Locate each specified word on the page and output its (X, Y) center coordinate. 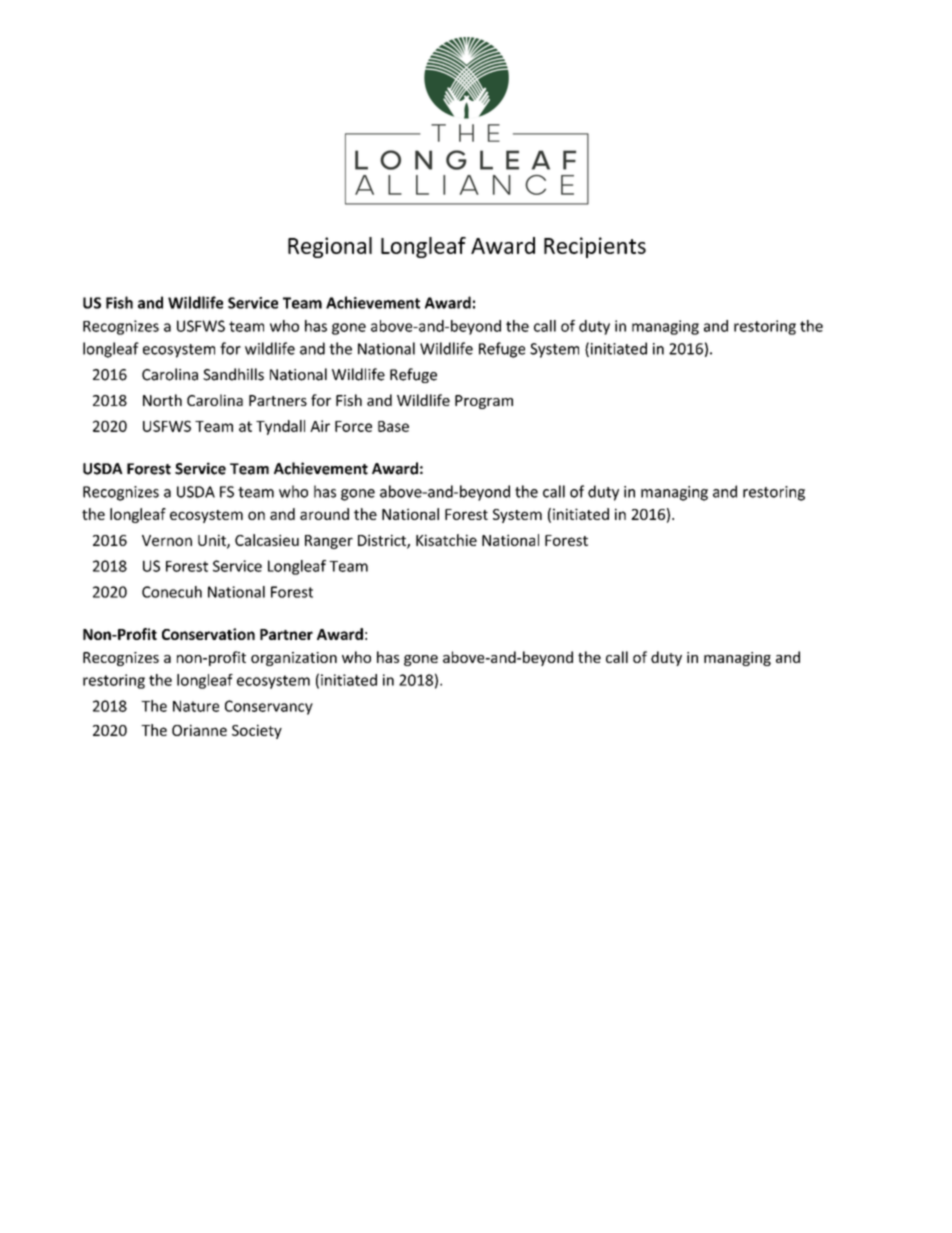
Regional (330, 247)
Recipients (595, 247)
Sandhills (233, 374)
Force (353, 426)
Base (393, 426)
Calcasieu (267, 540)
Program (484, 402)
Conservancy (269, 707)
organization (294, 659)
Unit (213, 541)
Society (257, 731)
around (324, 514)
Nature (196, 706)
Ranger (329, 542)
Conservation (208, 634)
